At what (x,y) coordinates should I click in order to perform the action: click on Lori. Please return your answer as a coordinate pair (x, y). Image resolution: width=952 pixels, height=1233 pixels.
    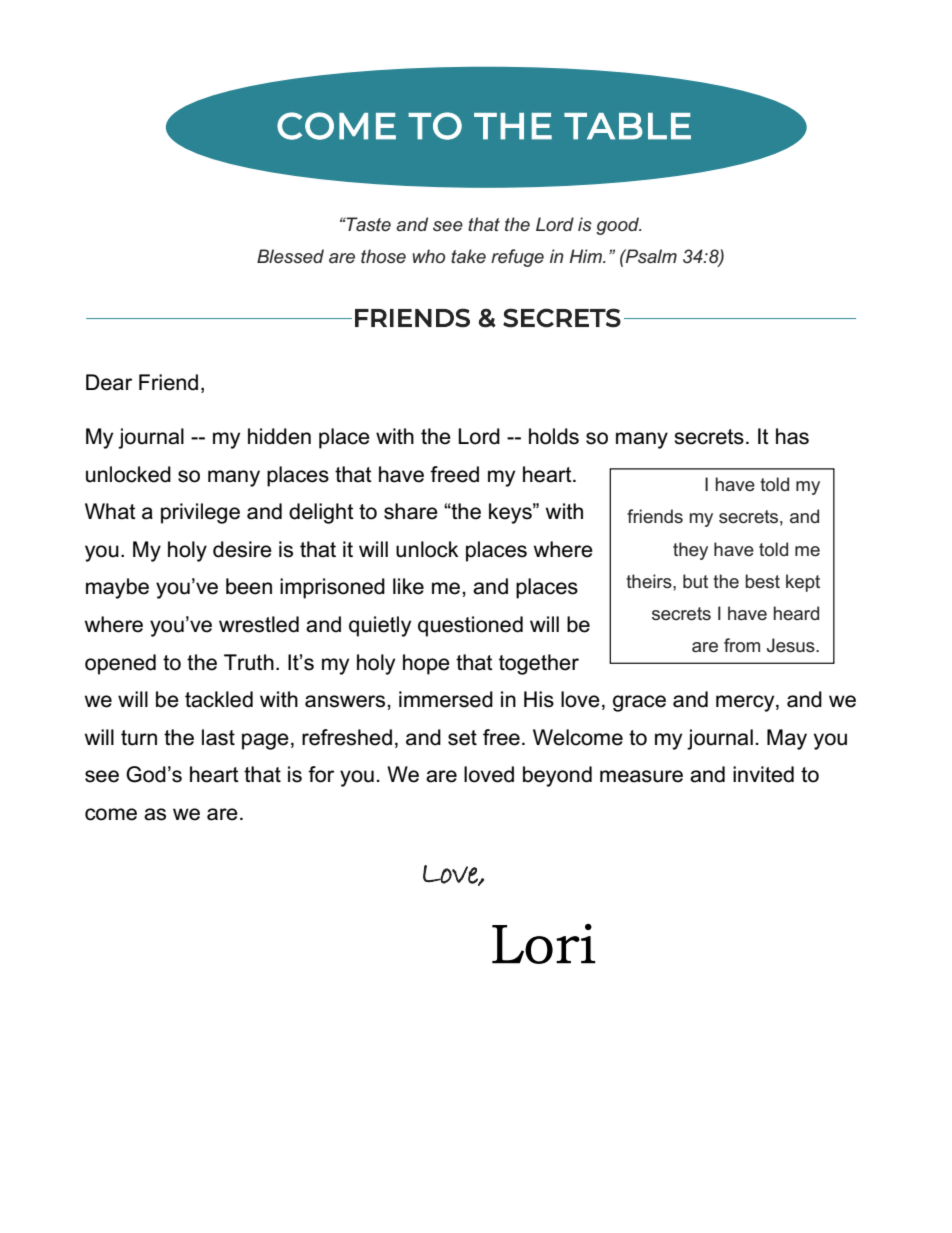
    Looking at the image, I should click on (544, 944).
